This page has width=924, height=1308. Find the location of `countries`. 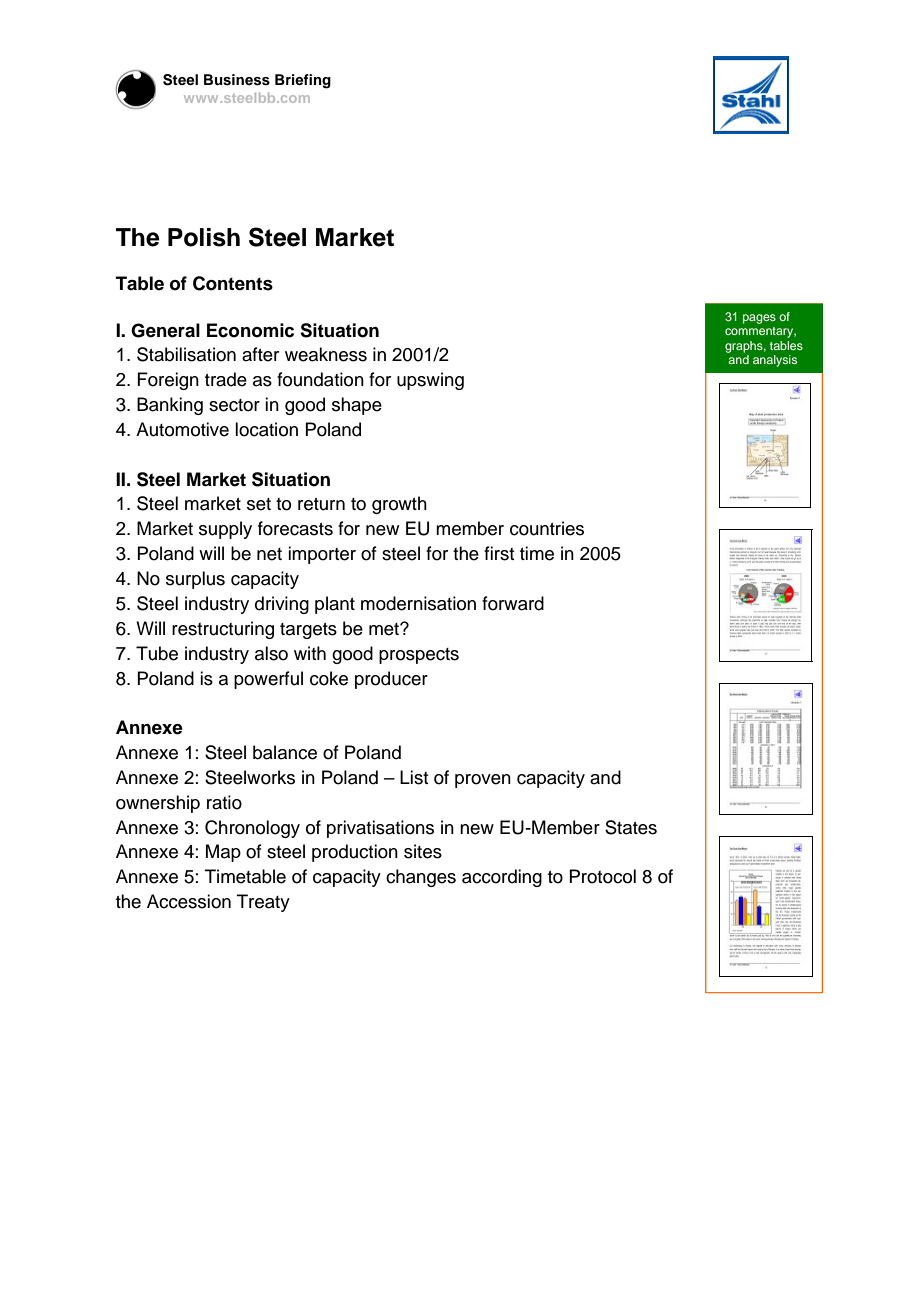

countries is located at coordinates (547, 528).
